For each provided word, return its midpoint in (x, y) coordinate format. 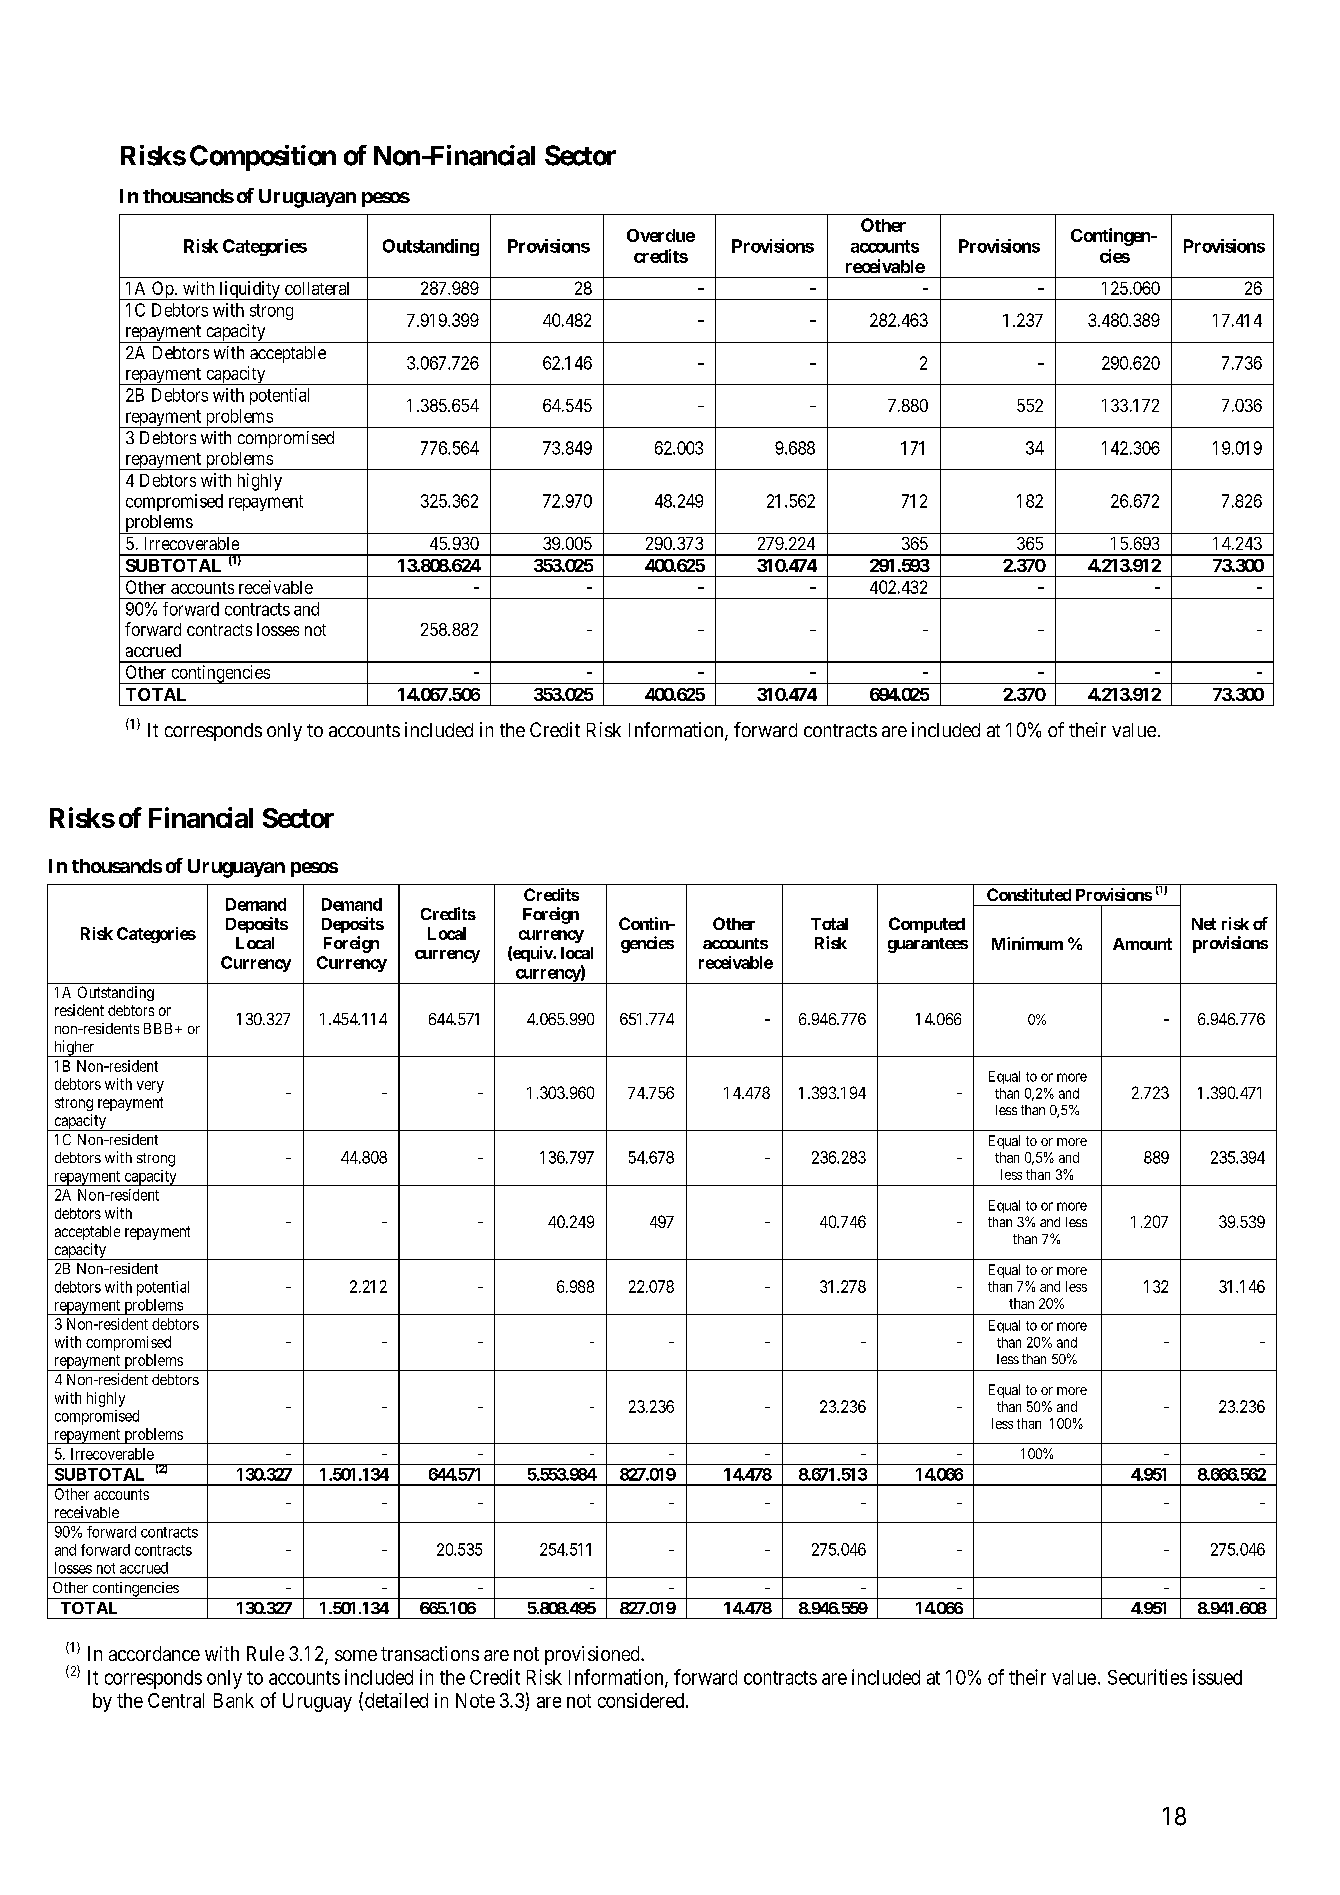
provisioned (593, 1655)
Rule (265, 1653)
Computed (927, 925)
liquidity (249, 290)
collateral (317, 288)
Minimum (1027, 943)
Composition (263, 158)
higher (74, 1048)
